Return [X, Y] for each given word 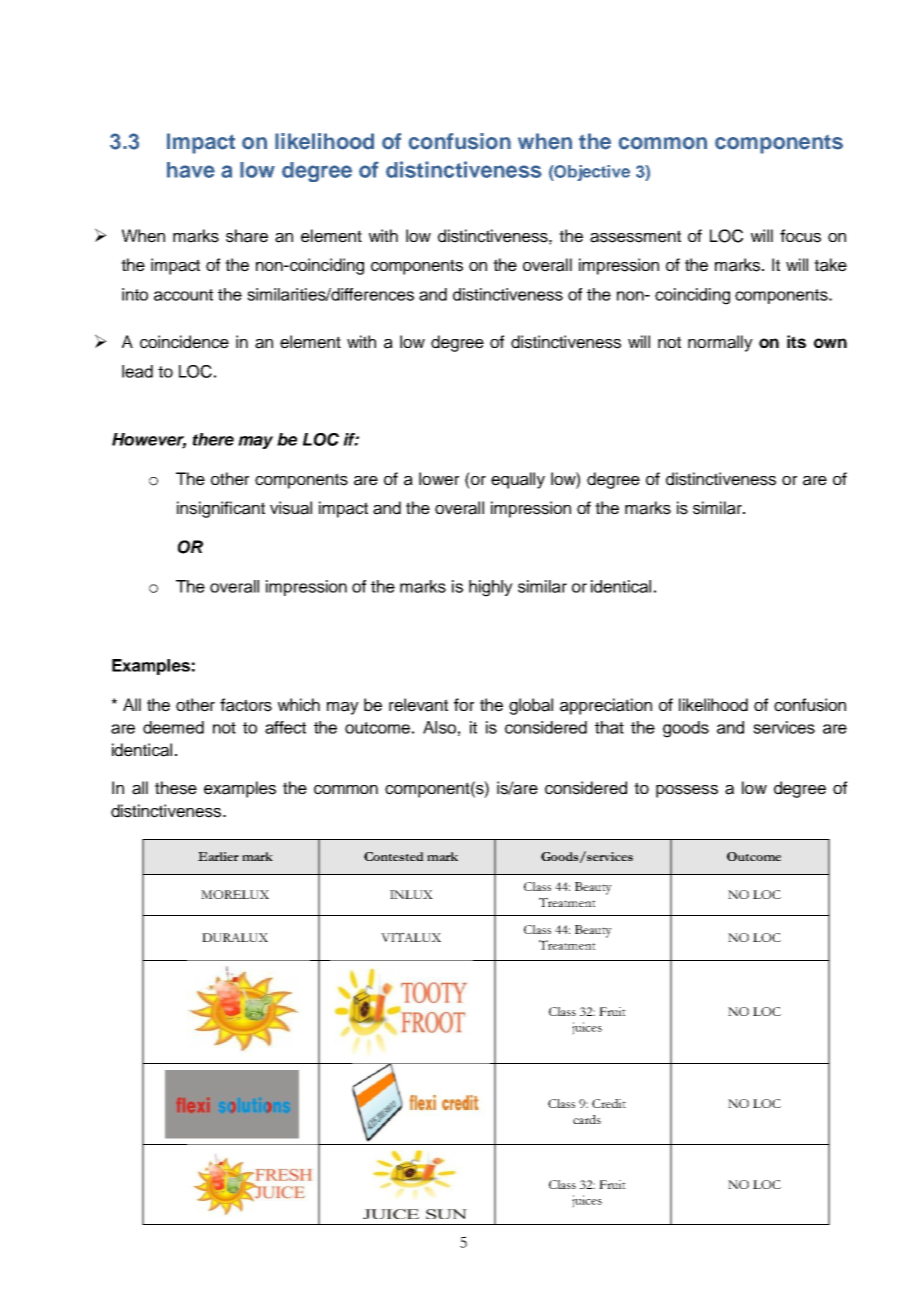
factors [246, 705]
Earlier [218, 856]
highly [491, 588]
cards [587, 1119]
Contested [394, 856]
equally [518, 480]
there [213, 439]
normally [720, 343]
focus [800, 236]
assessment [635, 236]
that [609, 727]
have [191, 170]
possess [687, 791]
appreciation [606, 706]
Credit [609, 1103]
